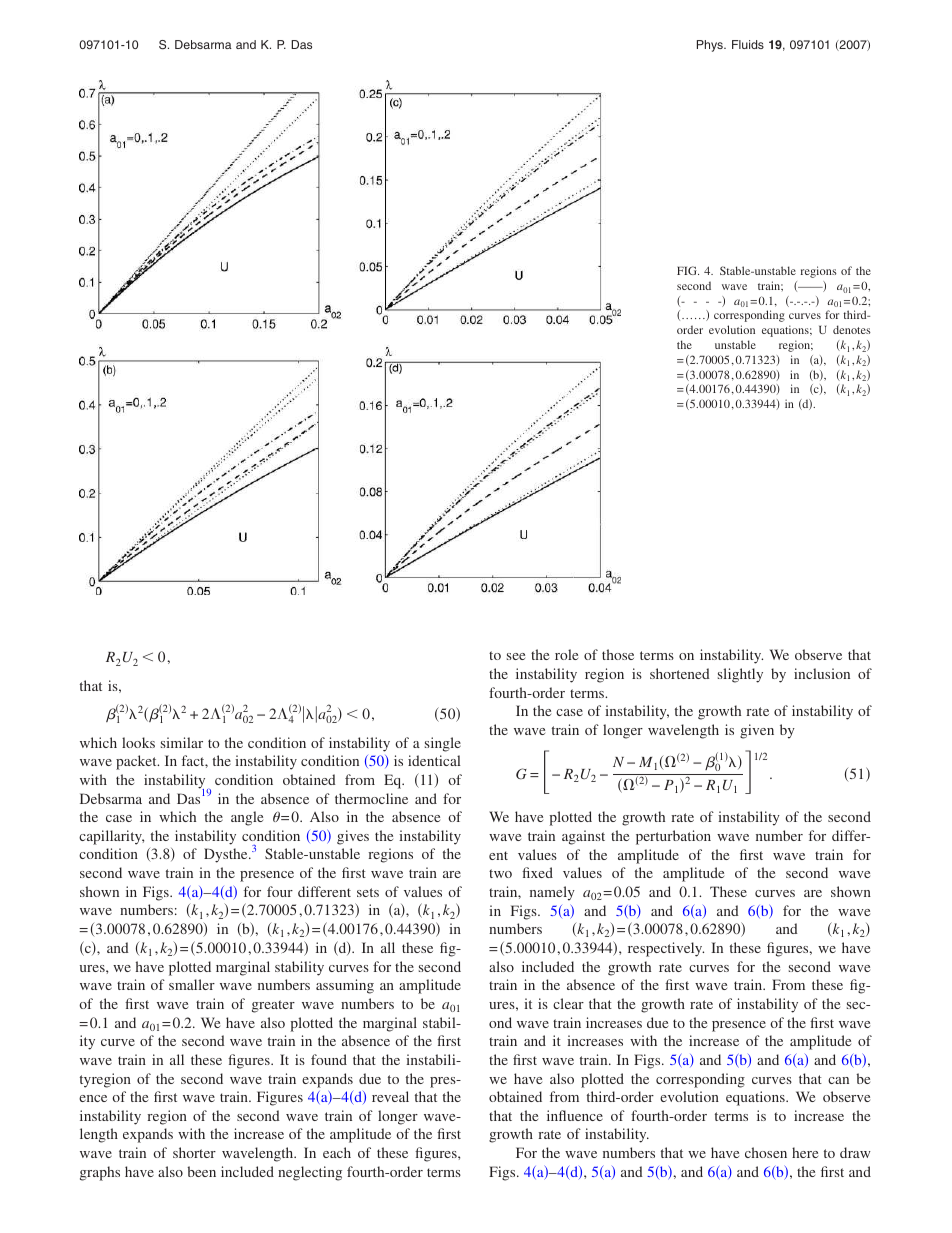  Describe the element at coordinates (182, 742) in the image. I see `similar` at that location.
